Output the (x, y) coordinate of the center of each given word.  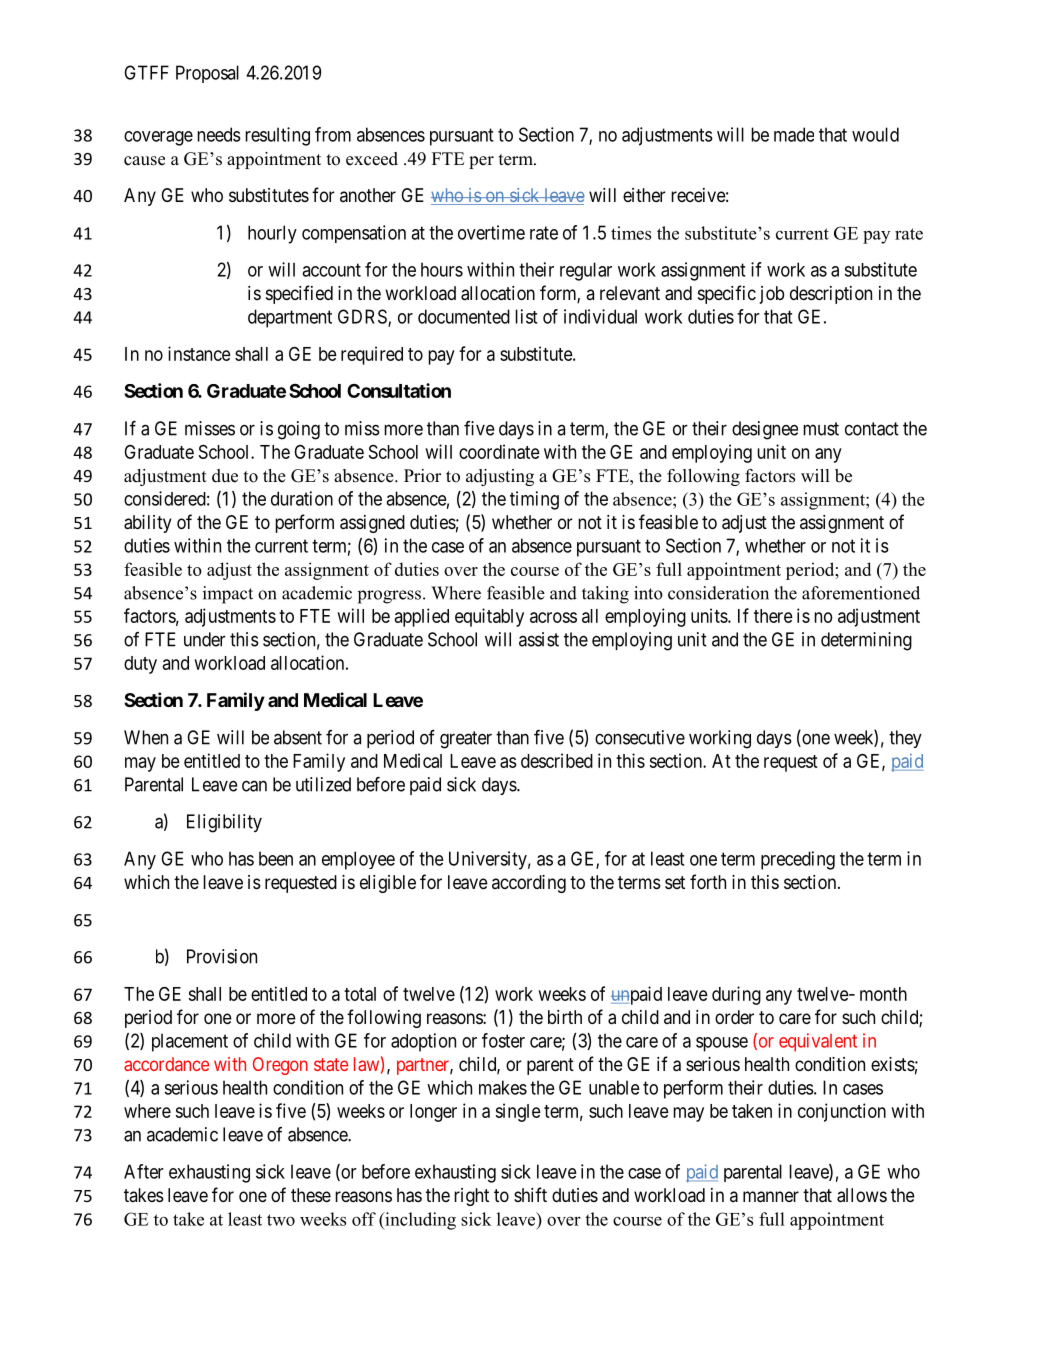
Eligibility (224, 823)
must (821, 429)
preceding (798, 860)
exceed (372, 159)
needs (219, 134)
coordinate (499, 451)
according (529, 884)
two (281, 1220)
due (225, 476)
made (794, 134)
